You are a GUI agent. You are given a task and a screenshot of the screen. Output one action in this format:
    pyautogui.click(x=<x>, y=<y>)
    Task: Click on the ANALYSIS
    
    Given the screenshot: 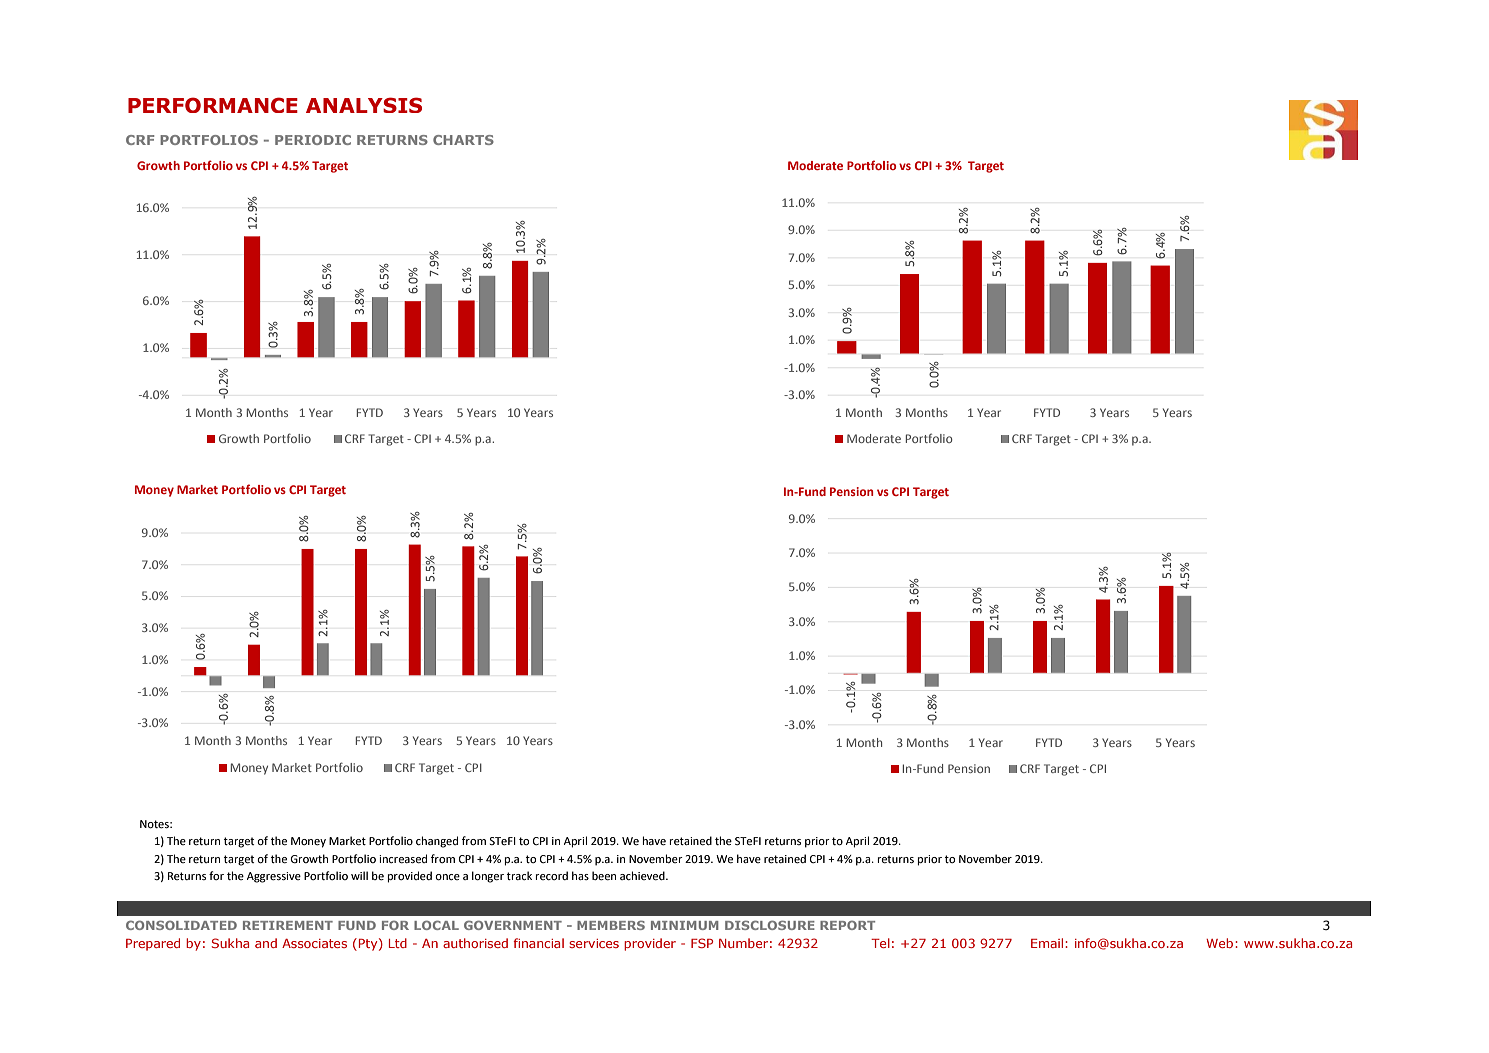 What is the action you would take?
    pyautogui.click(x=364, y=105)
